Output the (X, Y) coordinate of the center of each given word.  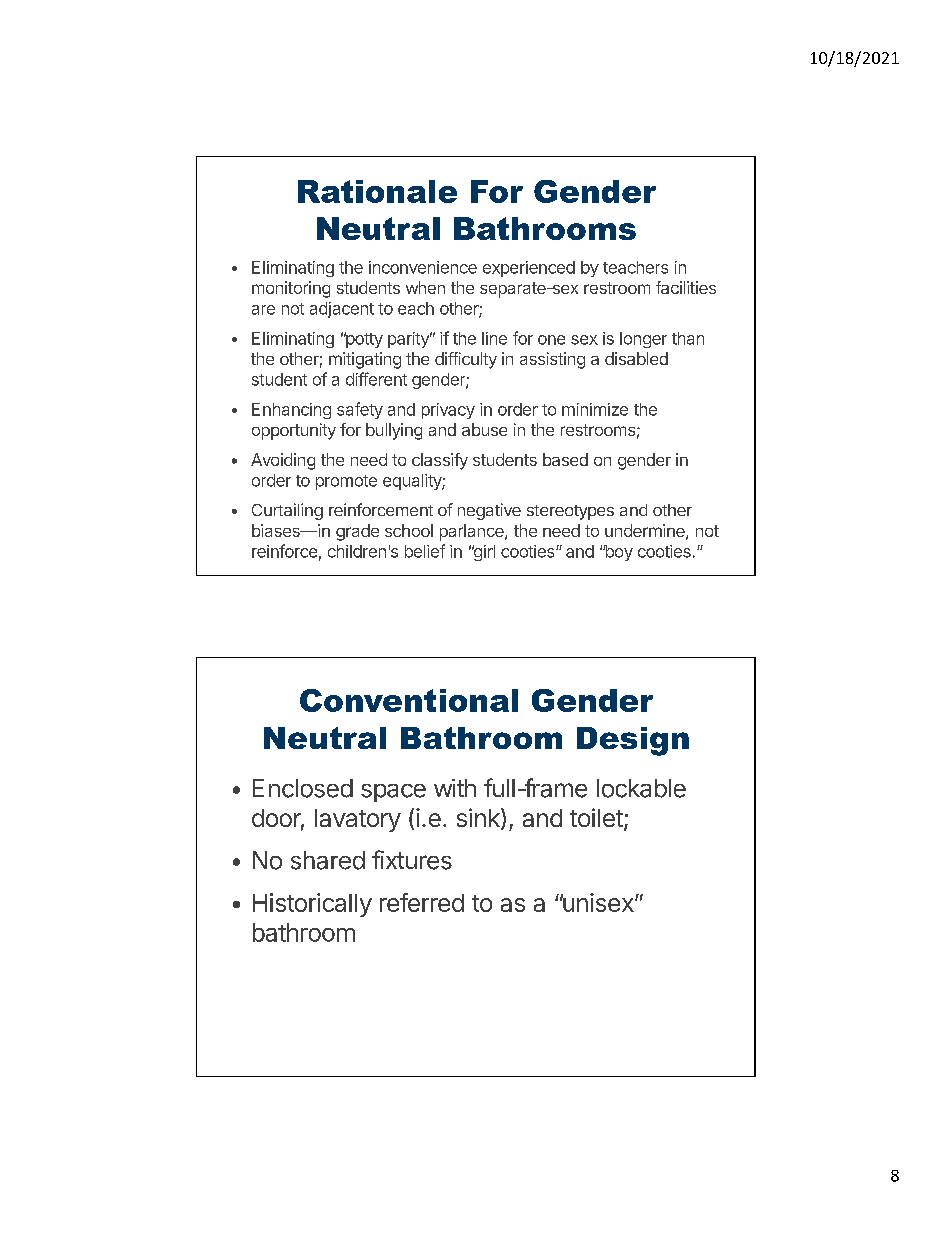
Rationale (377, 191)
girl (483, 553)
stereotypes (570, 512)
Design (633, 741)
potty (363, 340)
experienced (529, 269)
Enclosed (303, 788)
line (494, 338)
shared (328, 860)
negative (489, 511)
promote (346, 482)
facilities (686, 287)
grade (357, 532)
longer (643, 340)
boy (618, 553)
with (455, 788)
